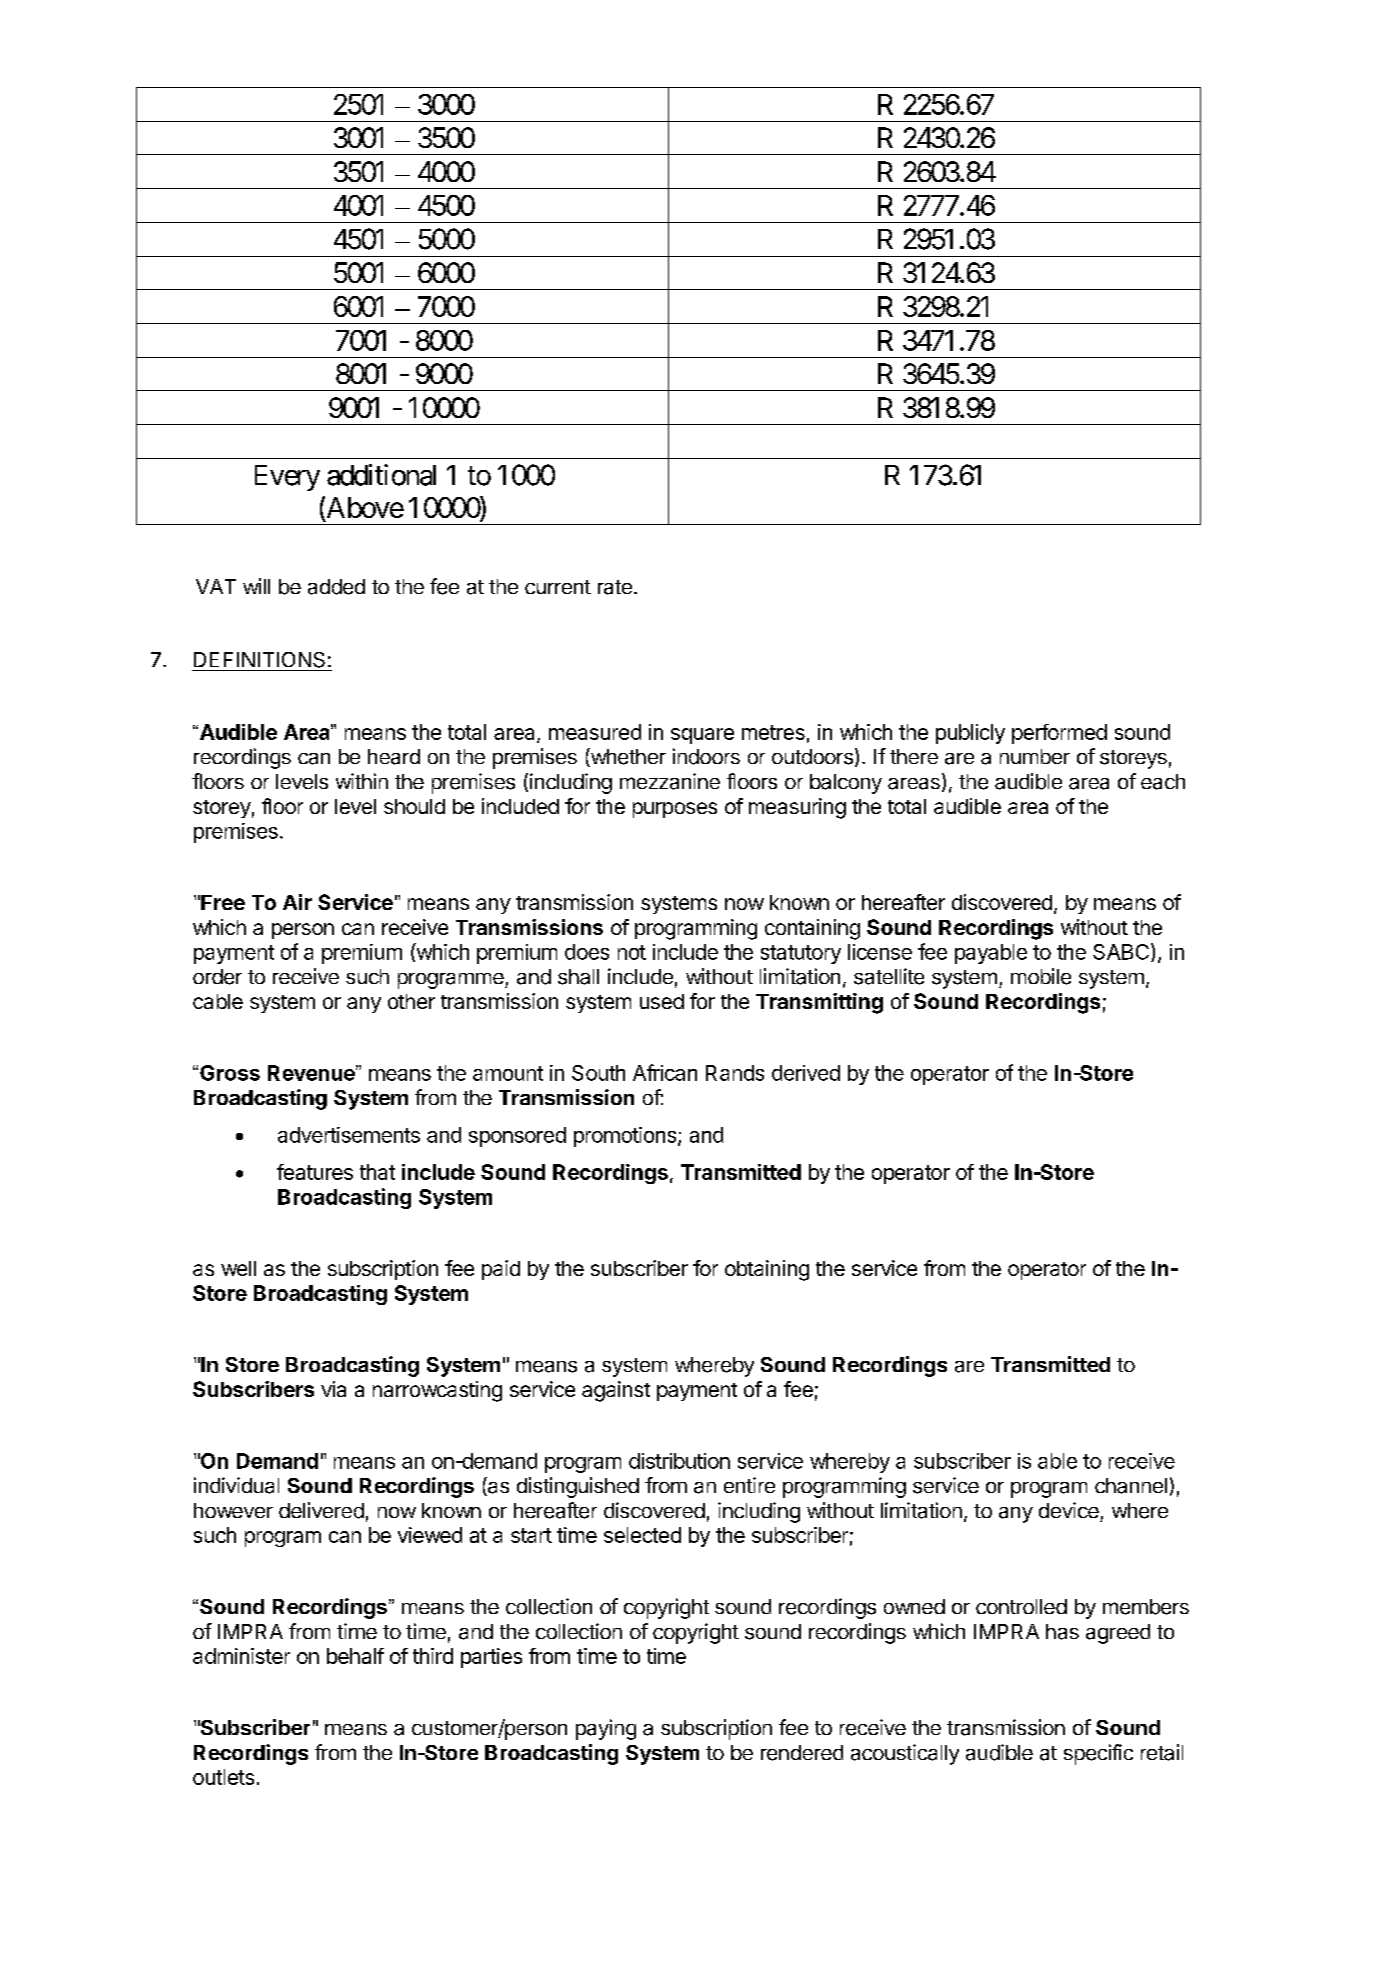  What do you see at coordinates (362, 781) in the page?
I see `within` at bounding box center [362, 781].
